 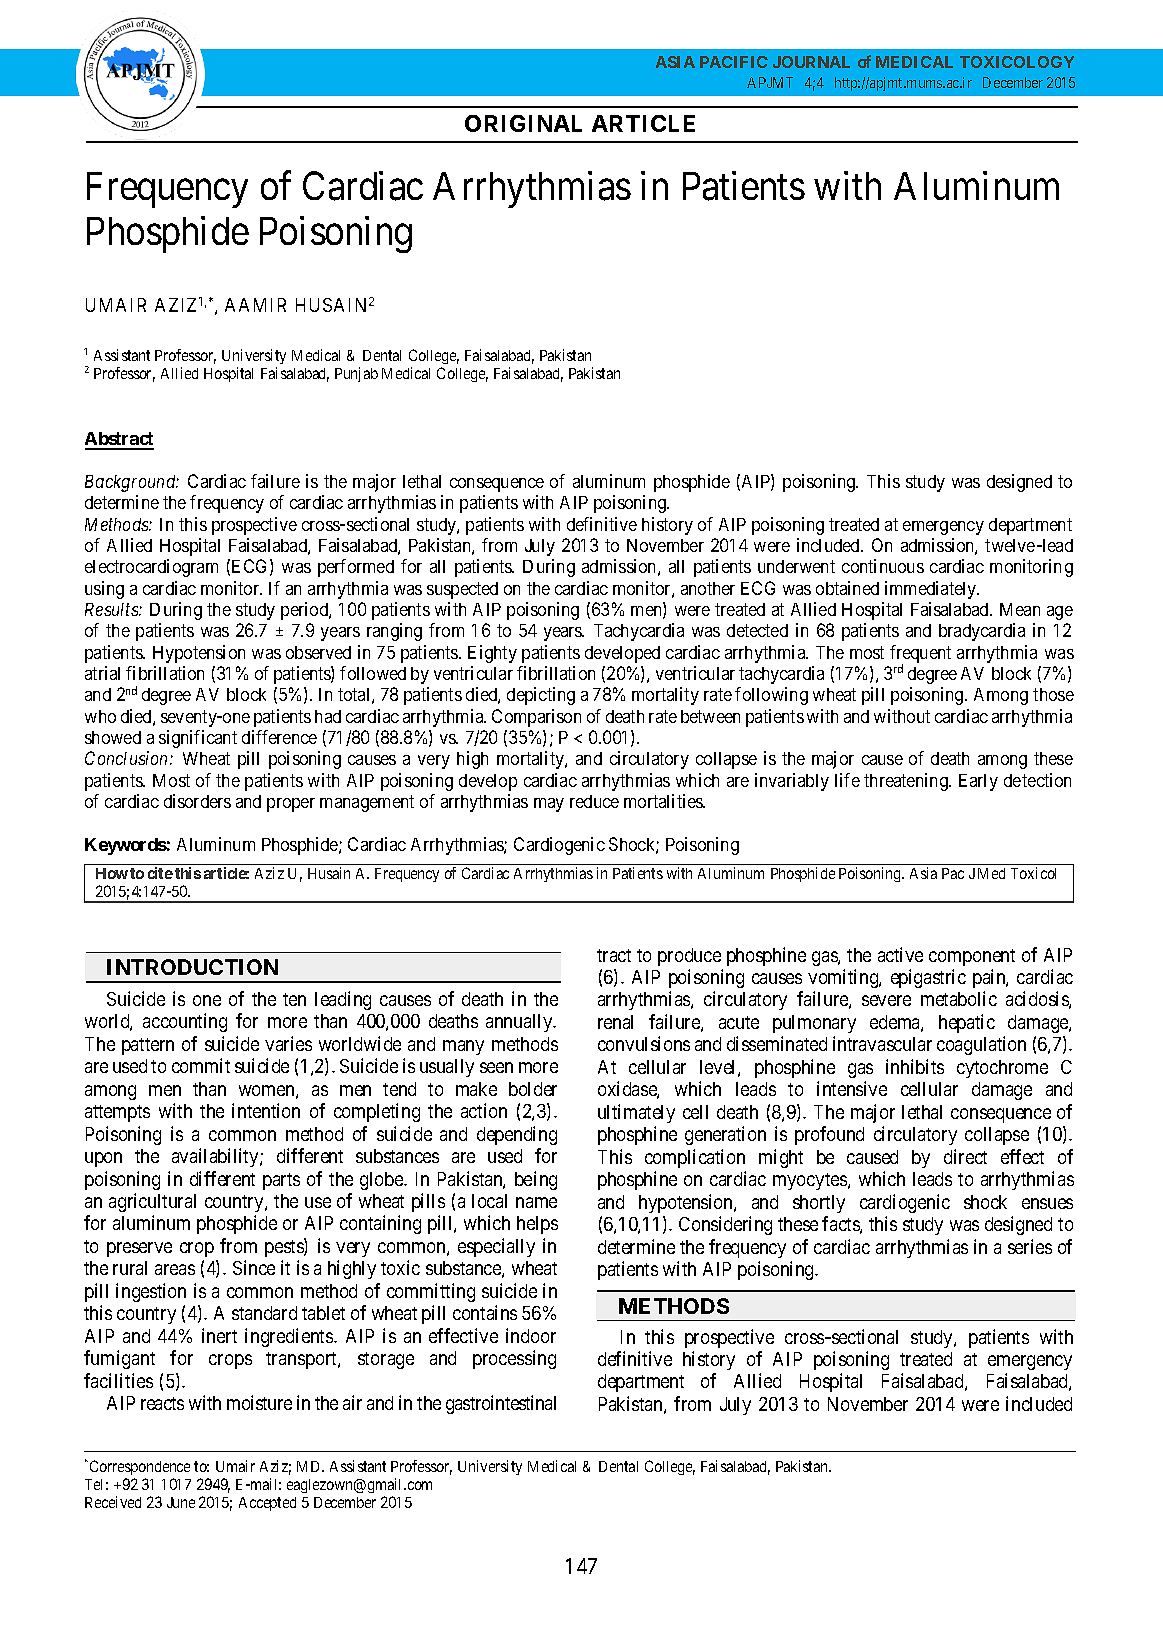 I want to click on gastrointestinal, so click(x=501, y=1404).
